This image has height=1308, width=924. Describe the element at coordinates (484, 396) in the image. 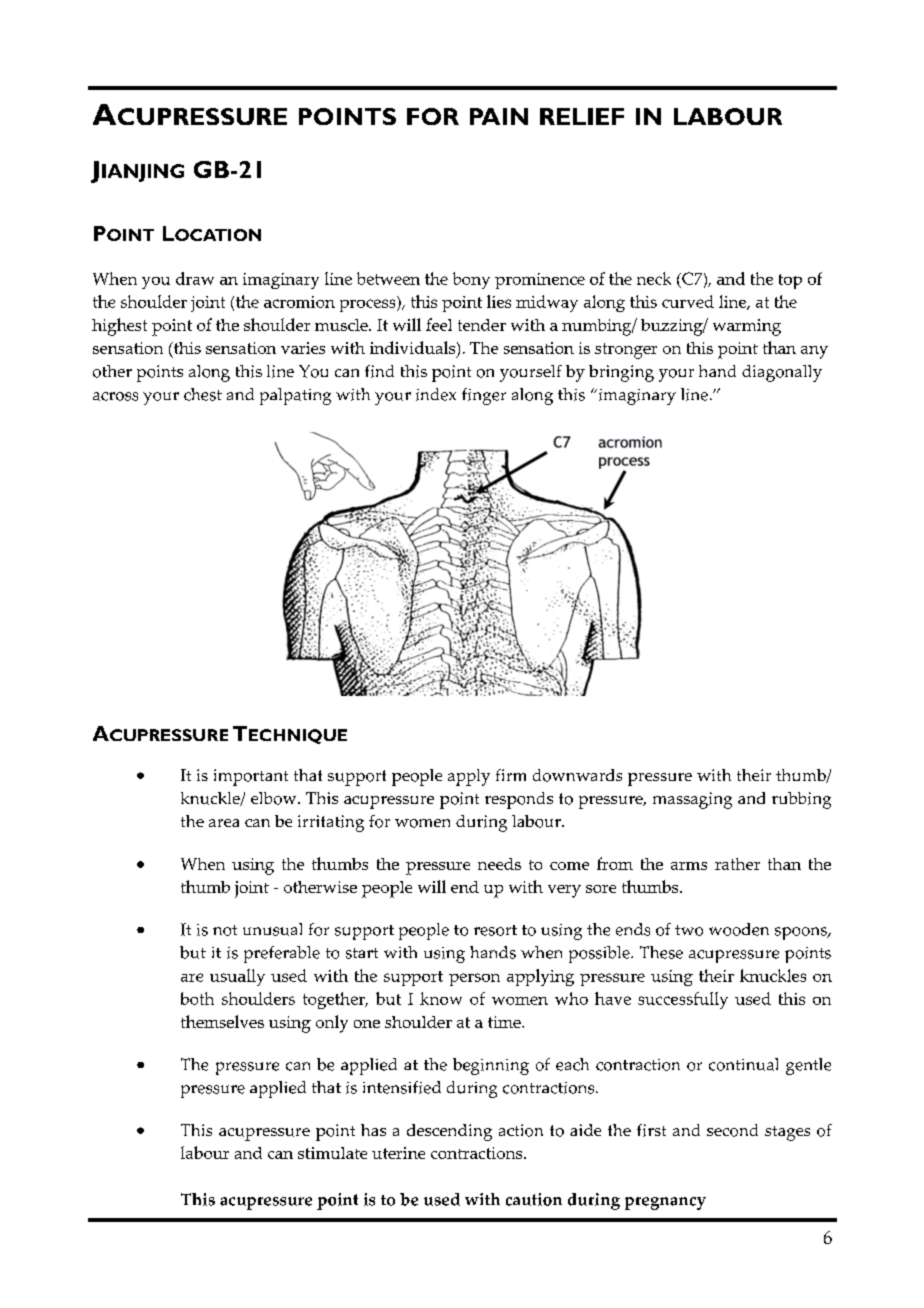

I see `finger` at that location.
